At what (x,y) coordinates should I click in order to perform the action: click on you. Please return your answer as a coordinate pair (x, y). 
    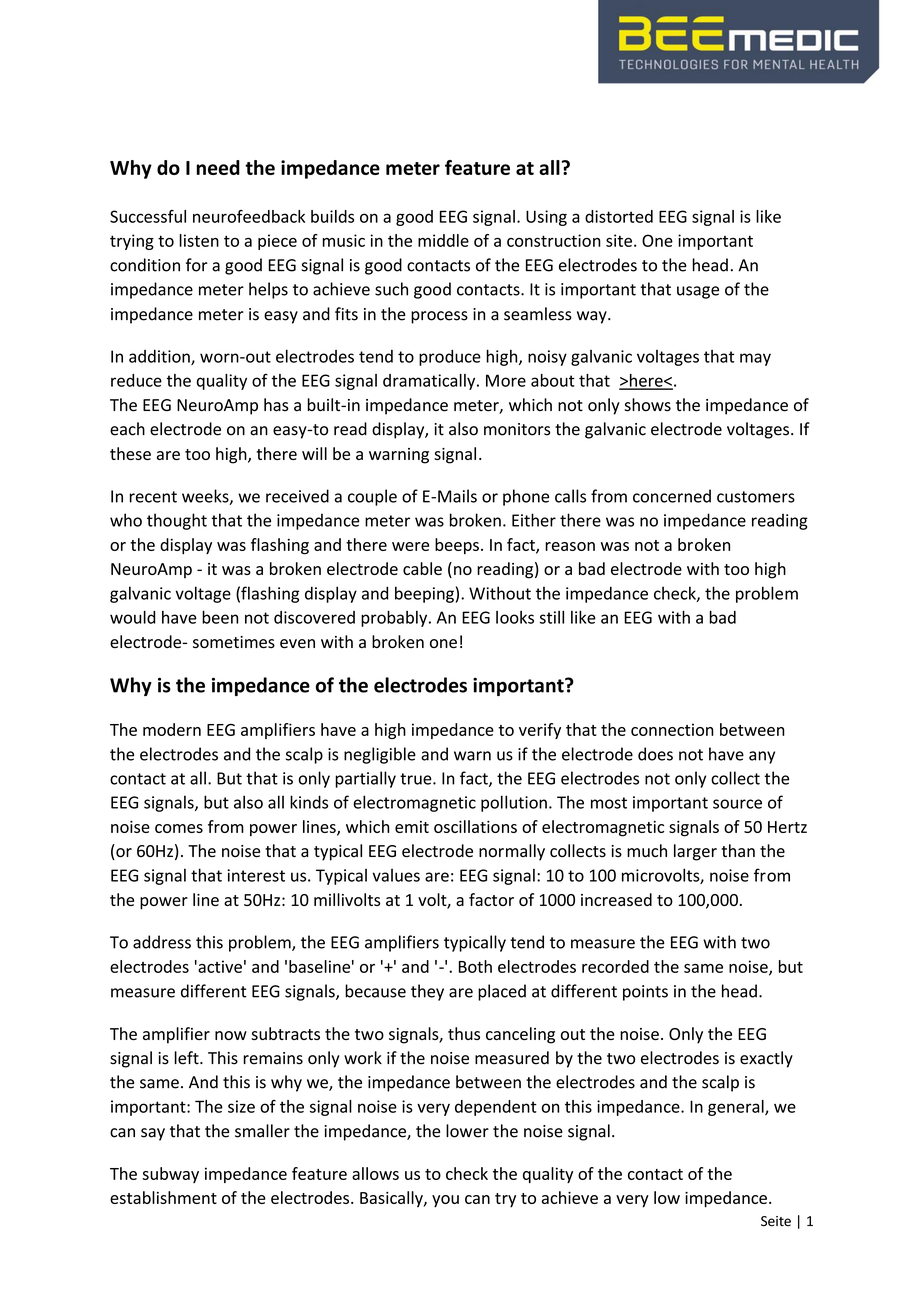
    Looking at the image, I should click on (445, 1201).
